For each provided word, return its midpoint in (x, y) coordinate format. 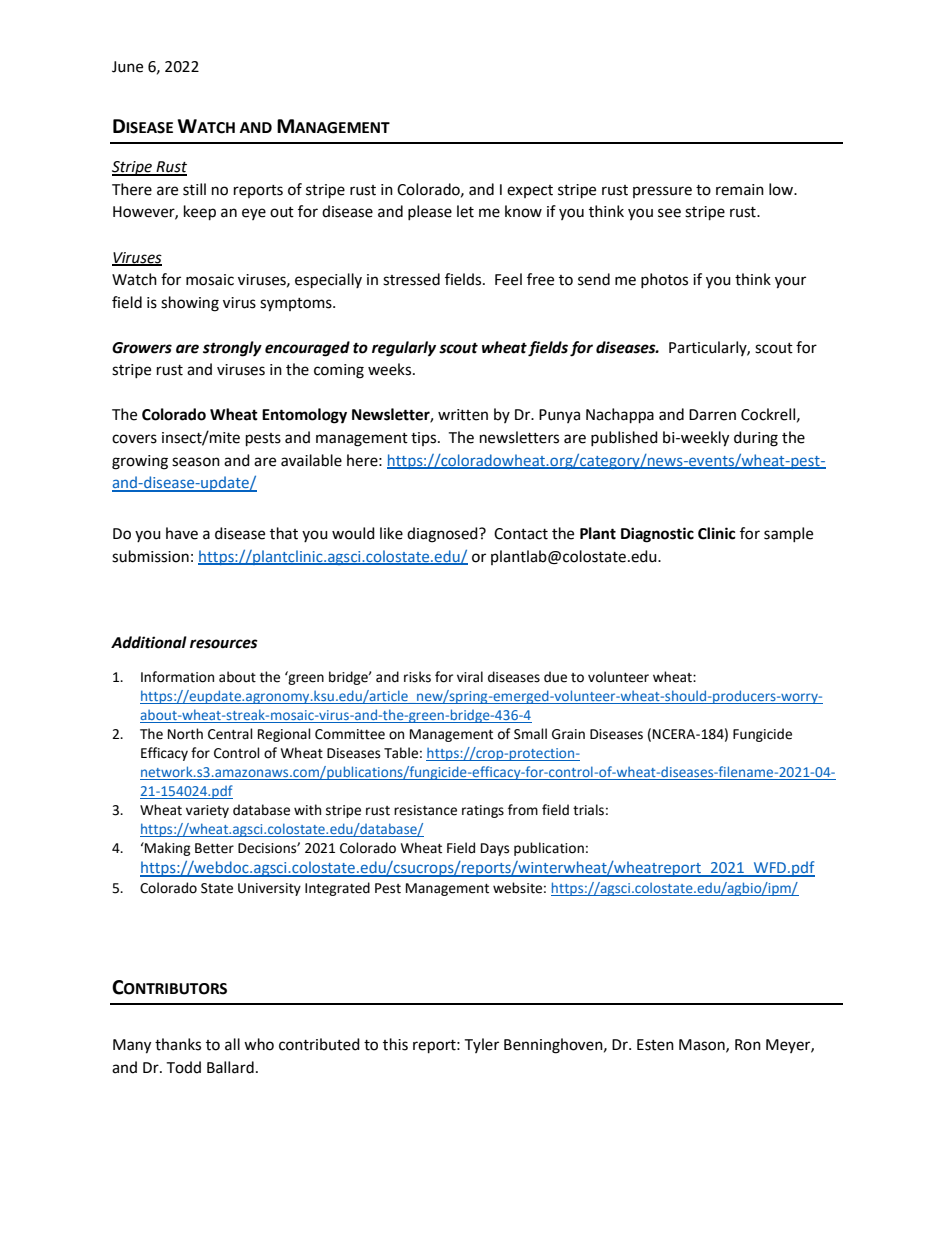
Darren (712, 415)
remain (740, 190)
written (463, 415)
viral (470, 677)
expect (530, 191)
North (185, 734)
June (127, 67)
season (196, 462)
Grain (568, 734)
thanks (178, 1044)
